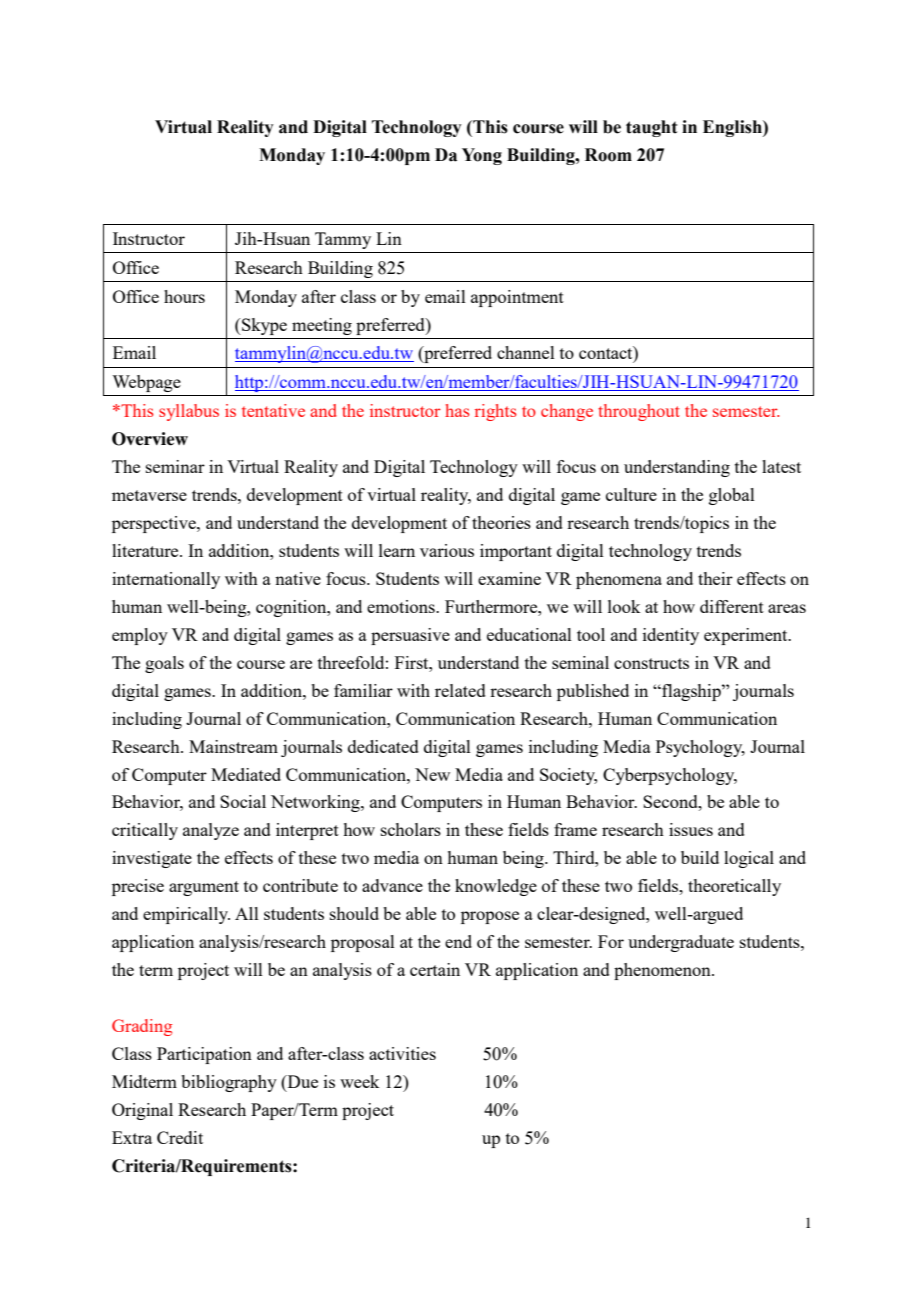 The height and width of the screenshot is (1308, 924). Describe the element at coordinates (164, 664) in the screenshot. I see `goals` at that location.
